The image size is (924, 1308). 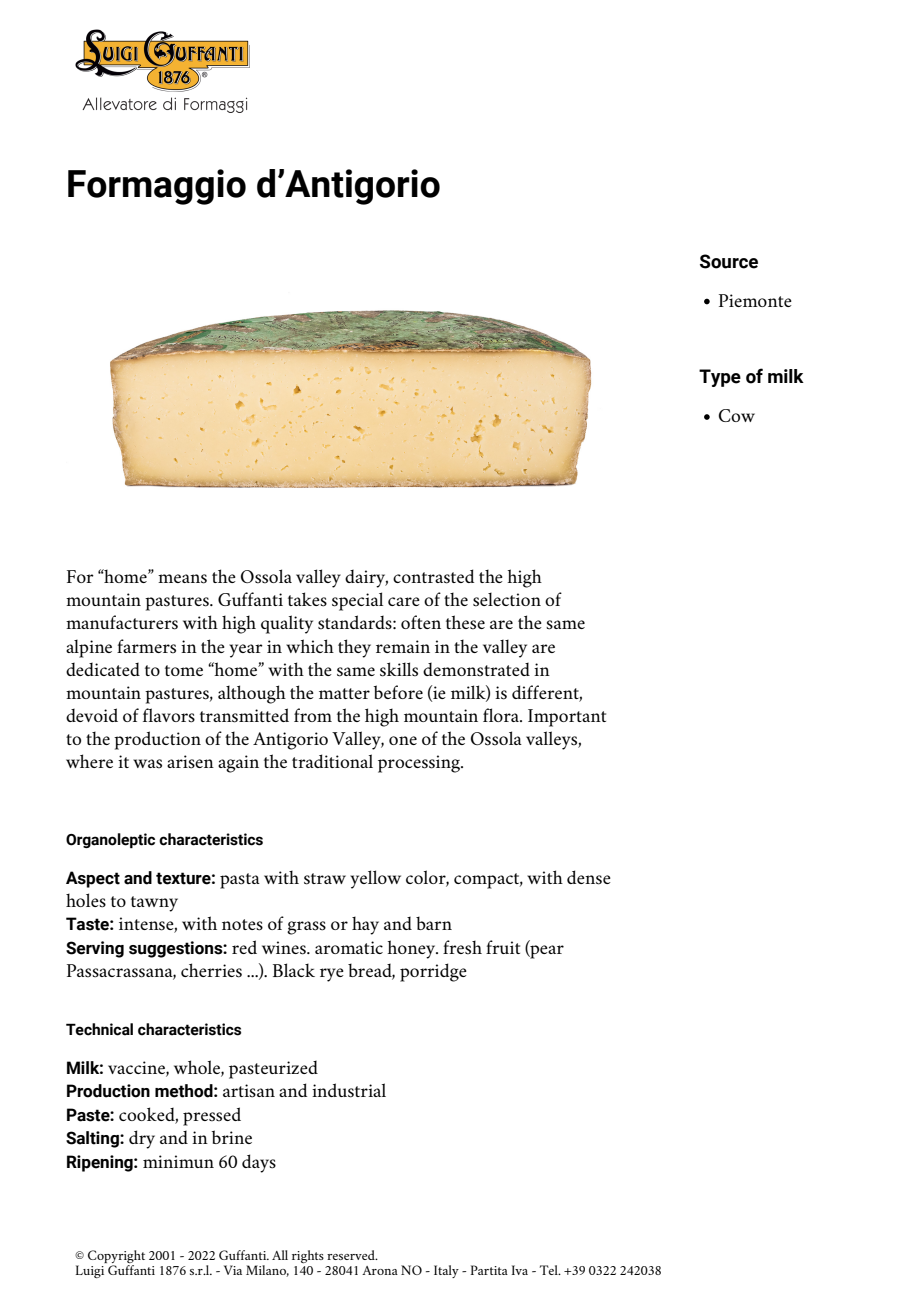 What do you see at coordinates (720, 378) in the screenshot?
I see `Type` at bounding box center [720, 378].
